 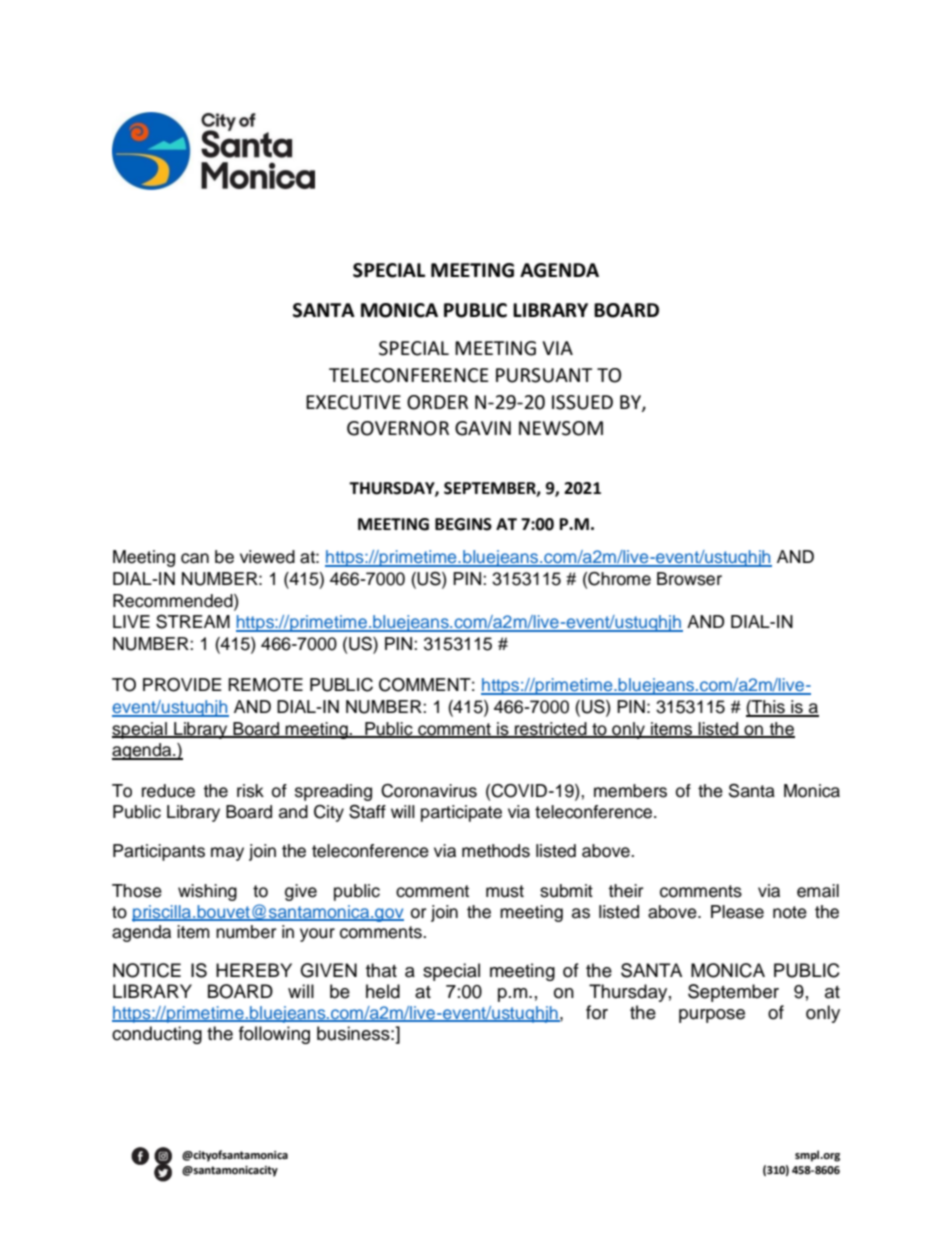 What do you see at coordinates (463, 524) in the screenshot?
I see `BEGINS` at bounding box center [463, 524].
